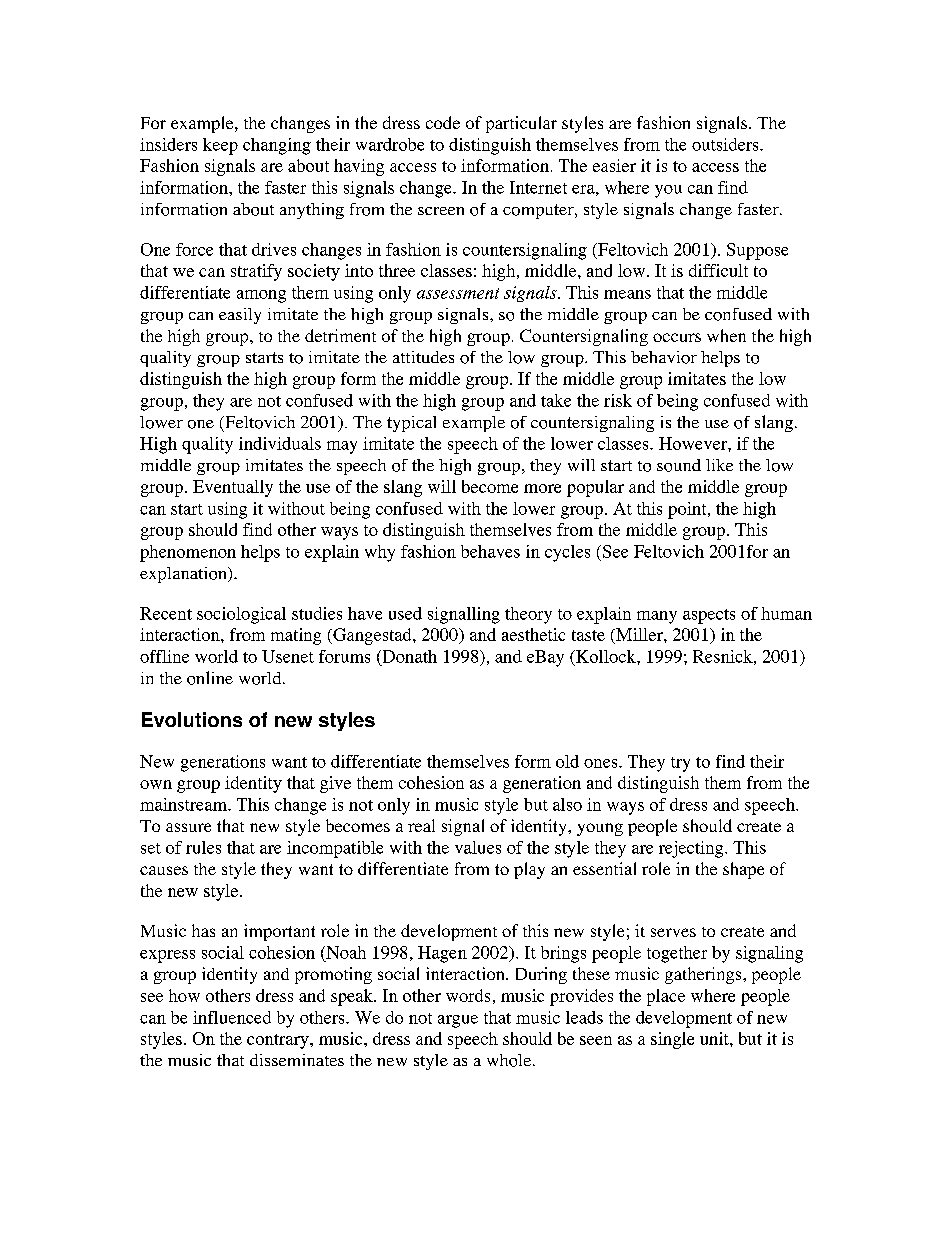 This image has width=952, height=1233. What do you see at coordinates (726, 335) in the image?
I see `when` at bounding box center [726, 335].
